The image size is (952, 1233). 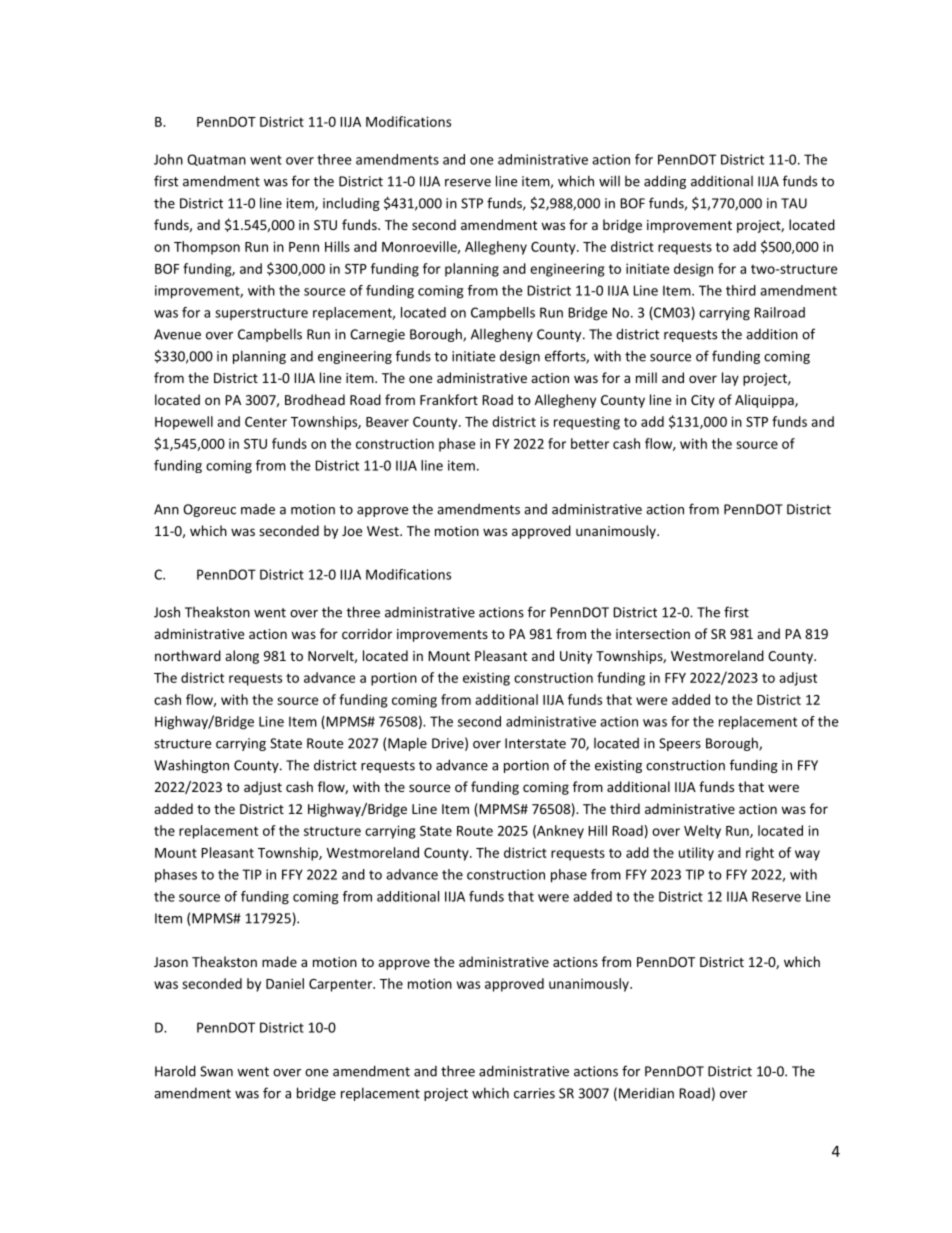 I want to click on John, so click(x=168, y=159).
